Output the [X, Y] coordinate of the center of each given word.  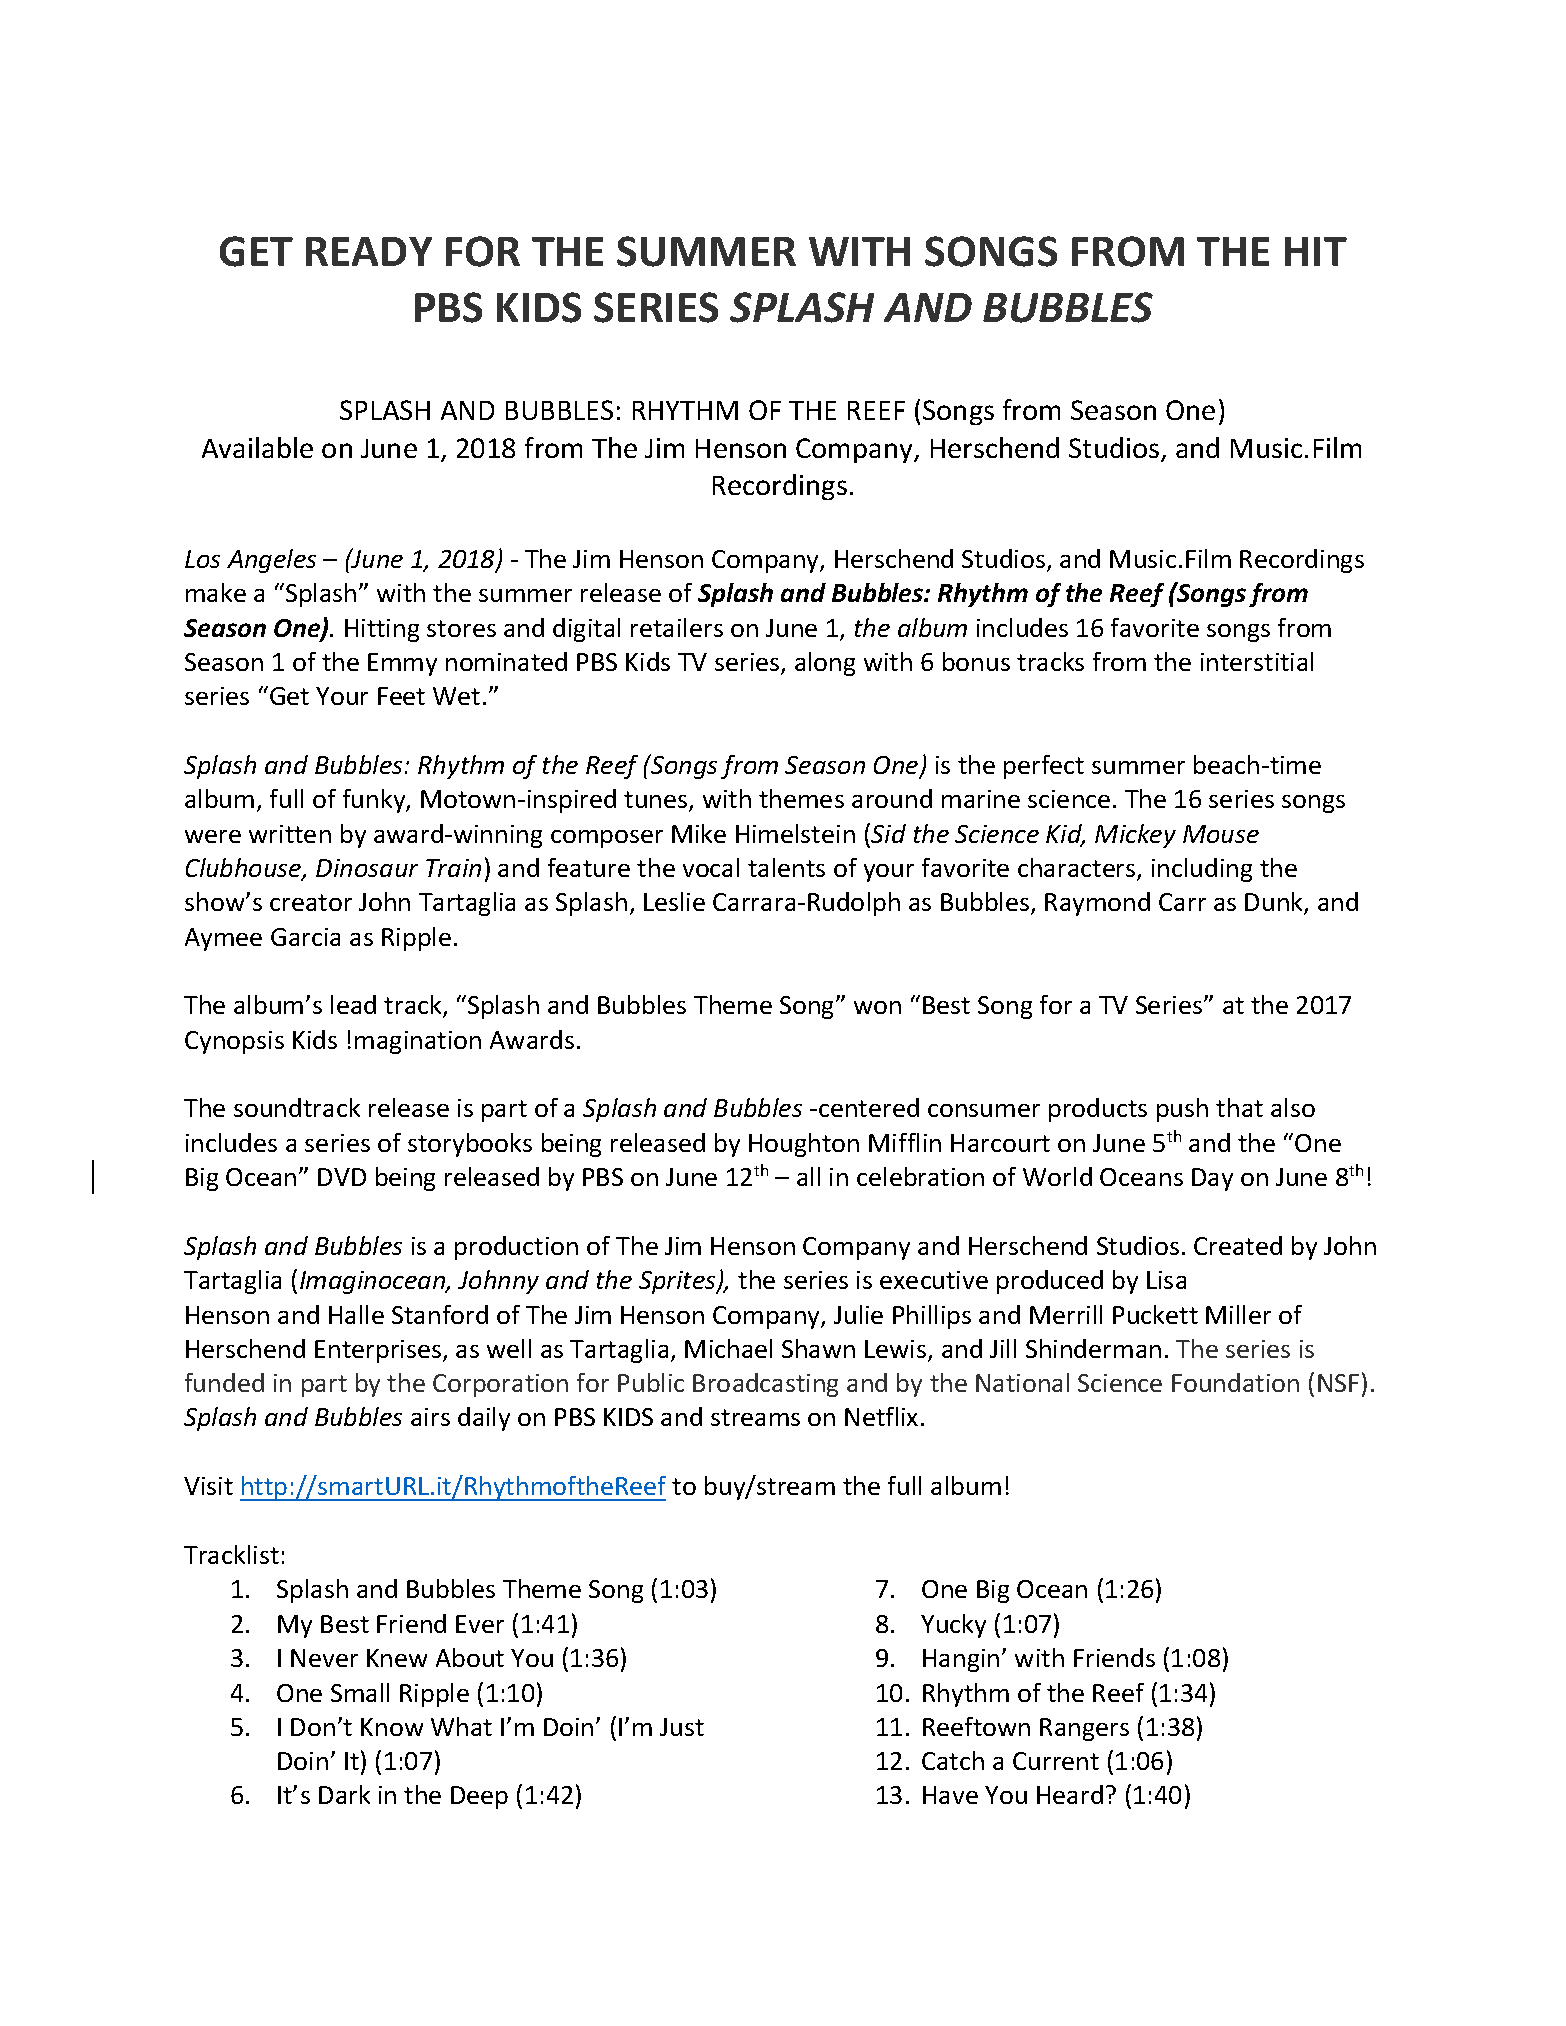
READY [369, 251]
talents [786, 867]
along [825, 664]
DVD [342, 1177]
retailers [677, 627]
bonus [976, 661]
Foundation [1235, 1382]
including [1202, 870]
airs [430, 1417]
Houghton [804, 1145]
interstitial [1257, 661]
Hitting [382, 630]
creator [311, 902]
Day [1212, 1179]
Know [392, 1727]
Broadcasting [765, 1385]
